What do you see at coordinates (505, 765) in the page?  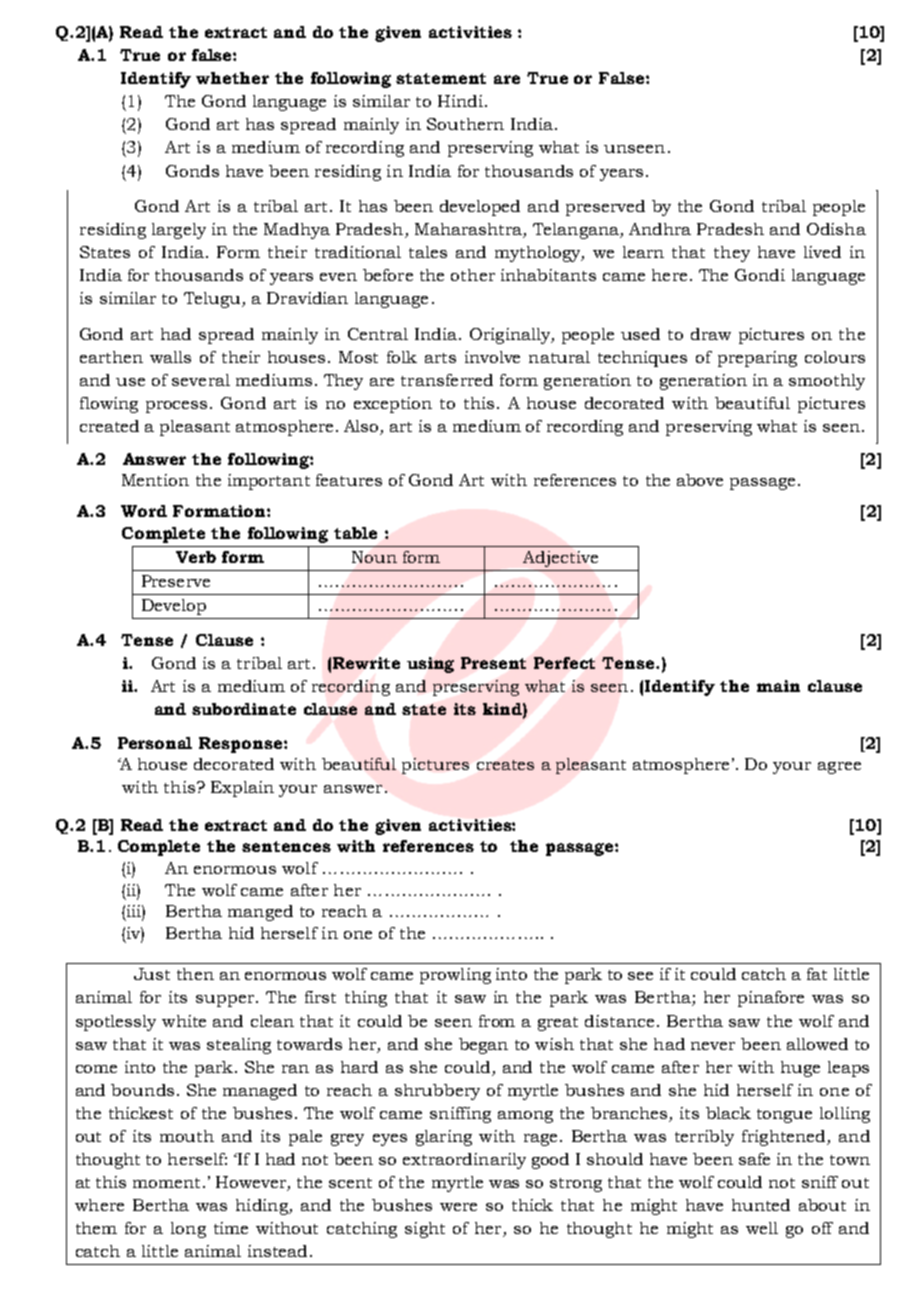 I see `creates` at bounding box center [505, 765].
